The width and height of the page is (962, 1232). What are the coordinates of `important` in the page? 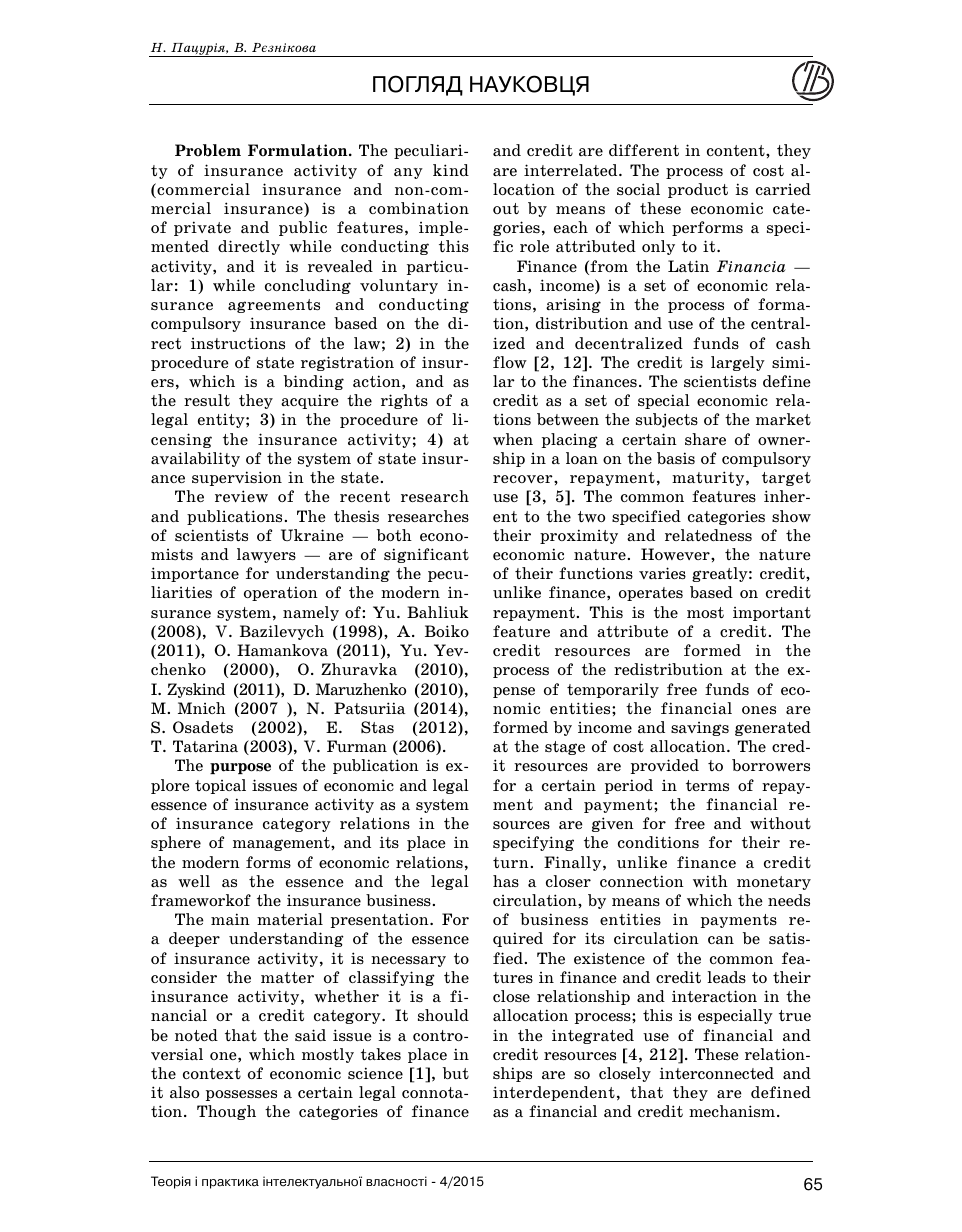 It's located at (772, 614).
